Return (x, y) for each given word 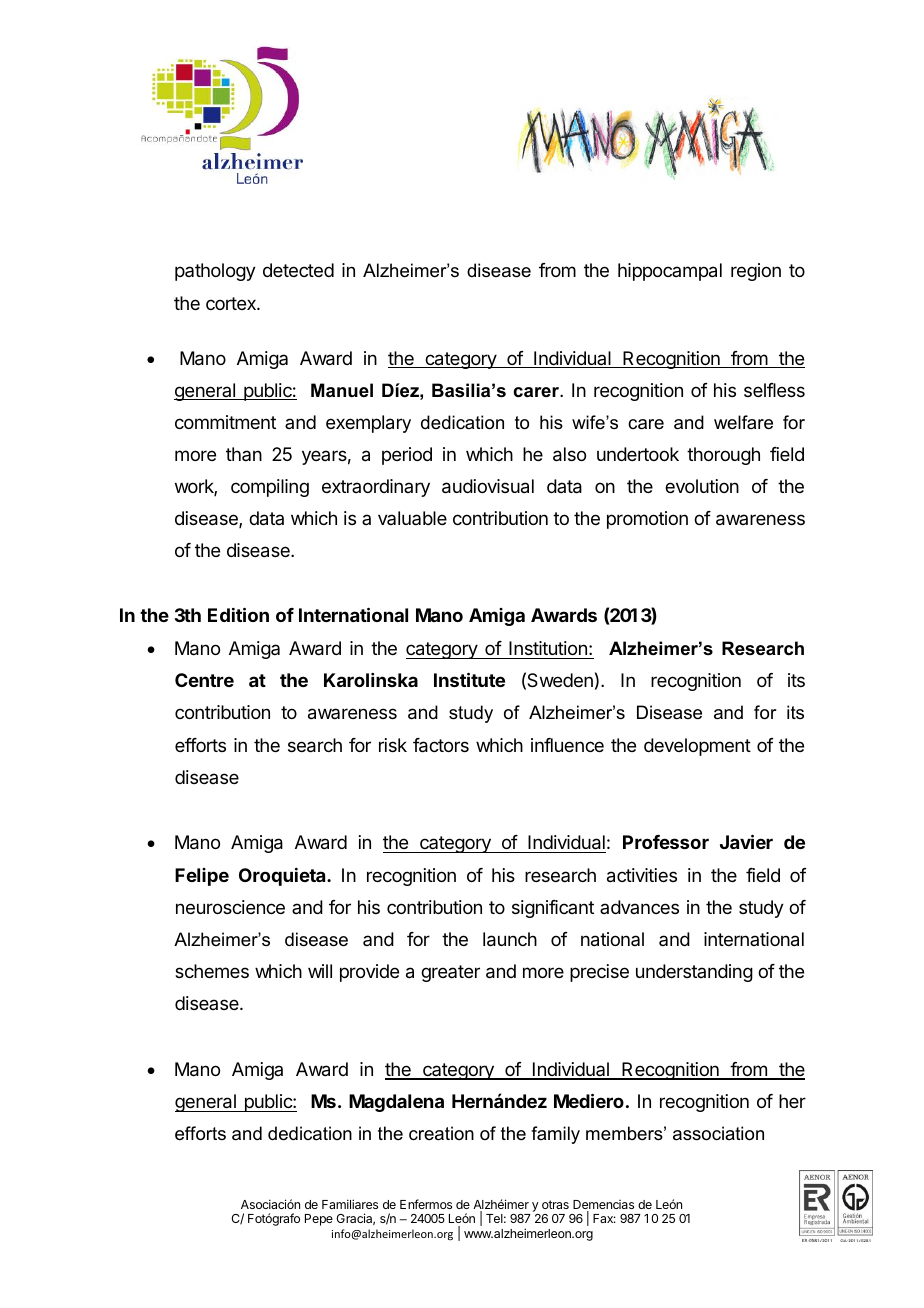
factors (441, 745)
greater (450, 973)
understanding (694, 973)
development (697, 747)
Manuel (342, 390)
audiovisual (488, 486)
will (320, 971)
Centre (204, 680)
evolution (702, 486)
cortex (232, 303)
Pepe (319, 1220)
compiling (270, 488)
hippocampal (670, 272)
